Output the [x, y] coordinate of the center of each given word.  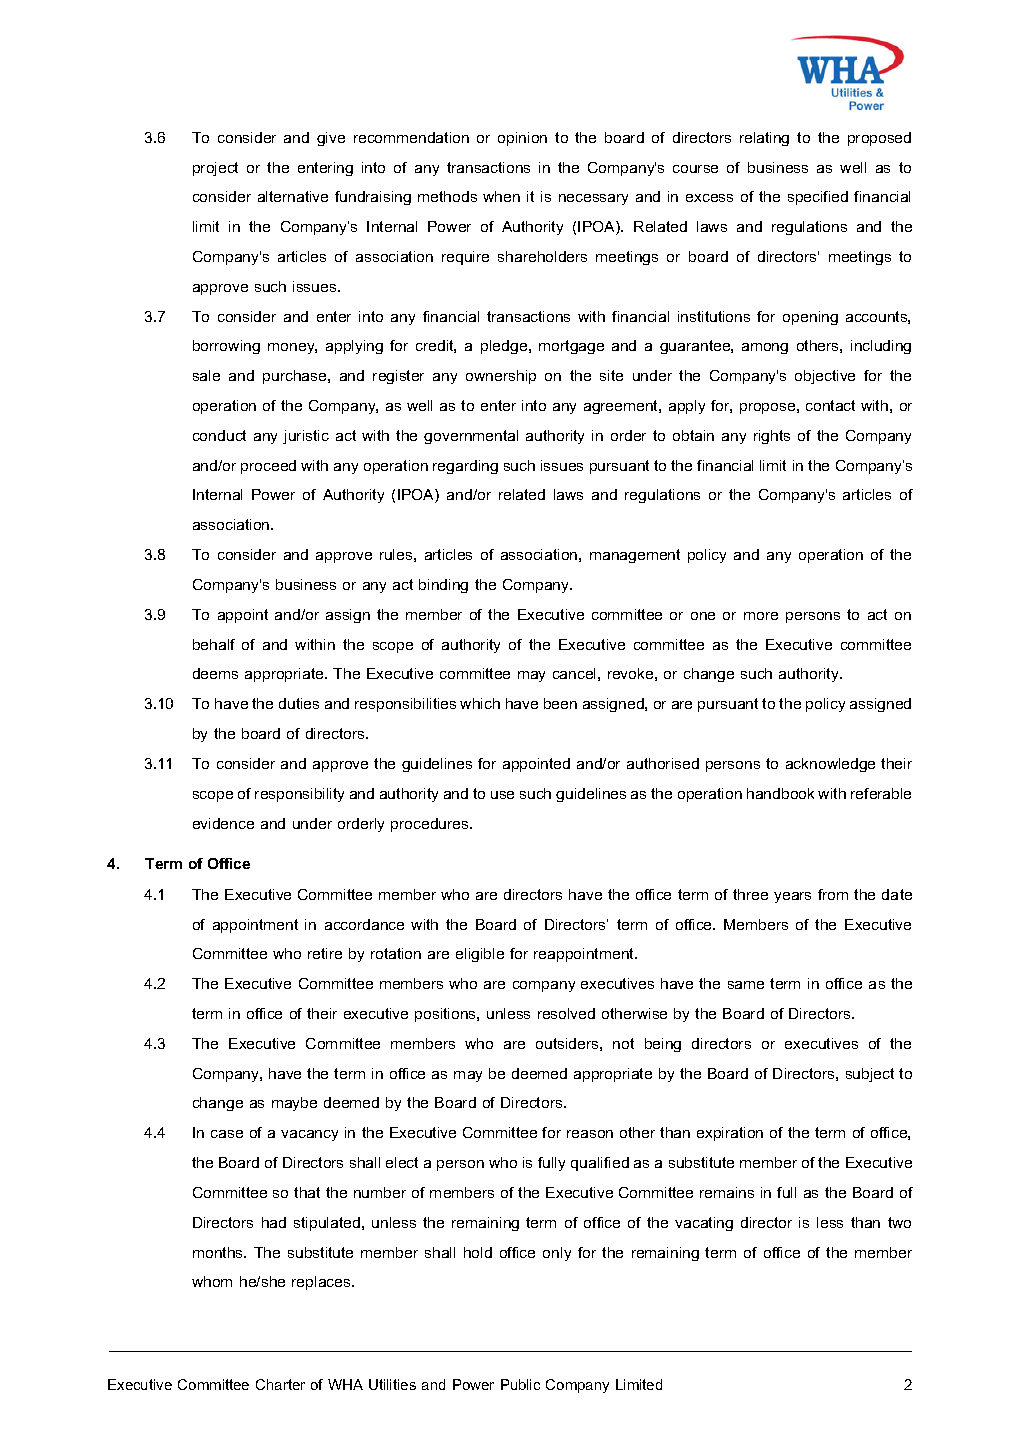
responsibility [299, 795]
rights [772, 437]
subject [870, 1075]
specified [818, 198]
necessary [593, 199]
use [502, 795]
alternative [293, 196]
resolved [566, 1013]
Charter [280, 1384]
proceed [268, 467]
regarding [465, 467]
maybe [294, 1104]
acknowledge [830, 765]
